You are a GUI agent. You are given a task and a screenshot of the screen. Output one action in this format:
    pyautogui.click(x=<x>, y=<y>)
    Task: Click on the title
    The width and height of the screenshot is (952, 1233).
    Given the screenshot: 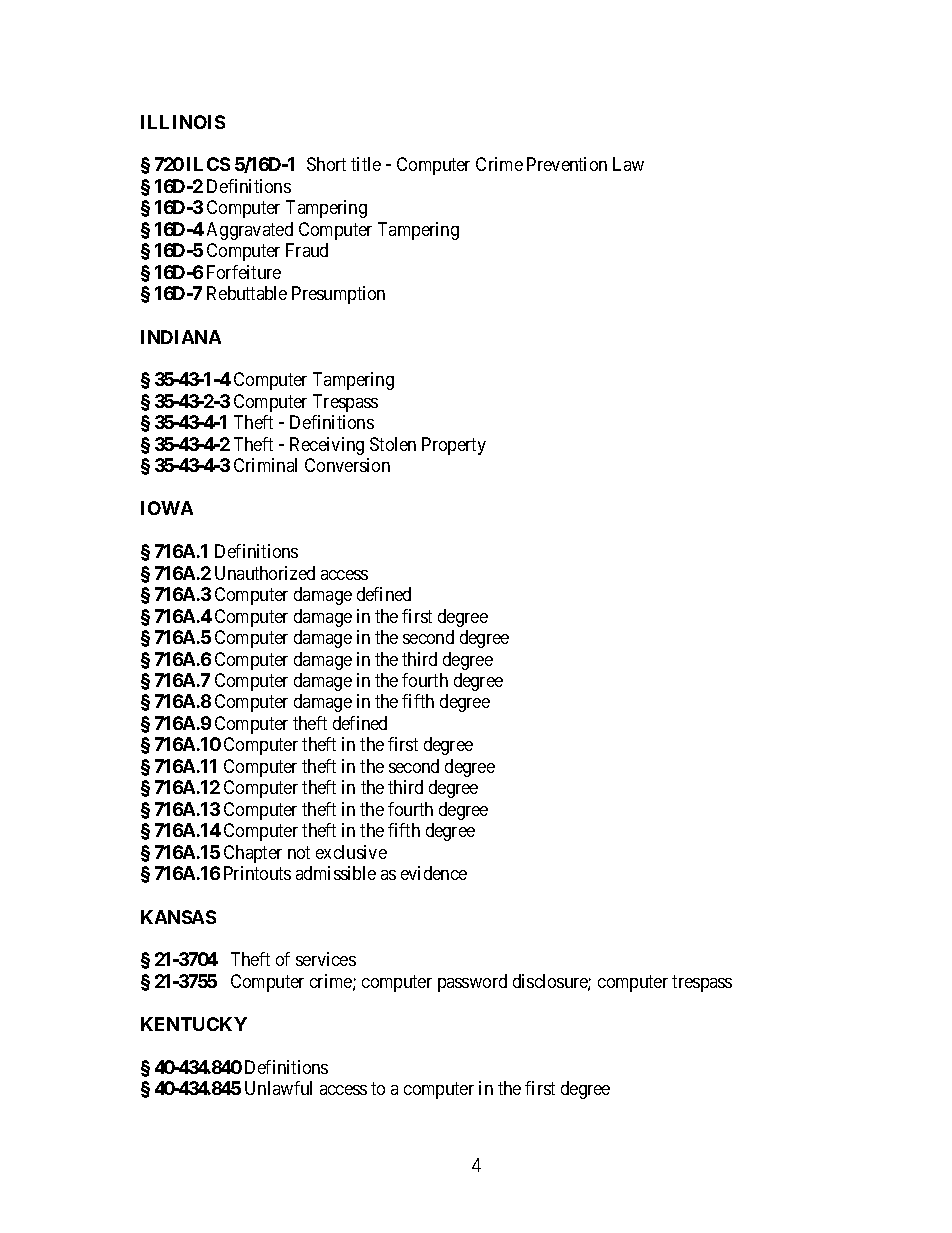 What is the action you would take?
    pyautogui.click(x=366, y=164)
